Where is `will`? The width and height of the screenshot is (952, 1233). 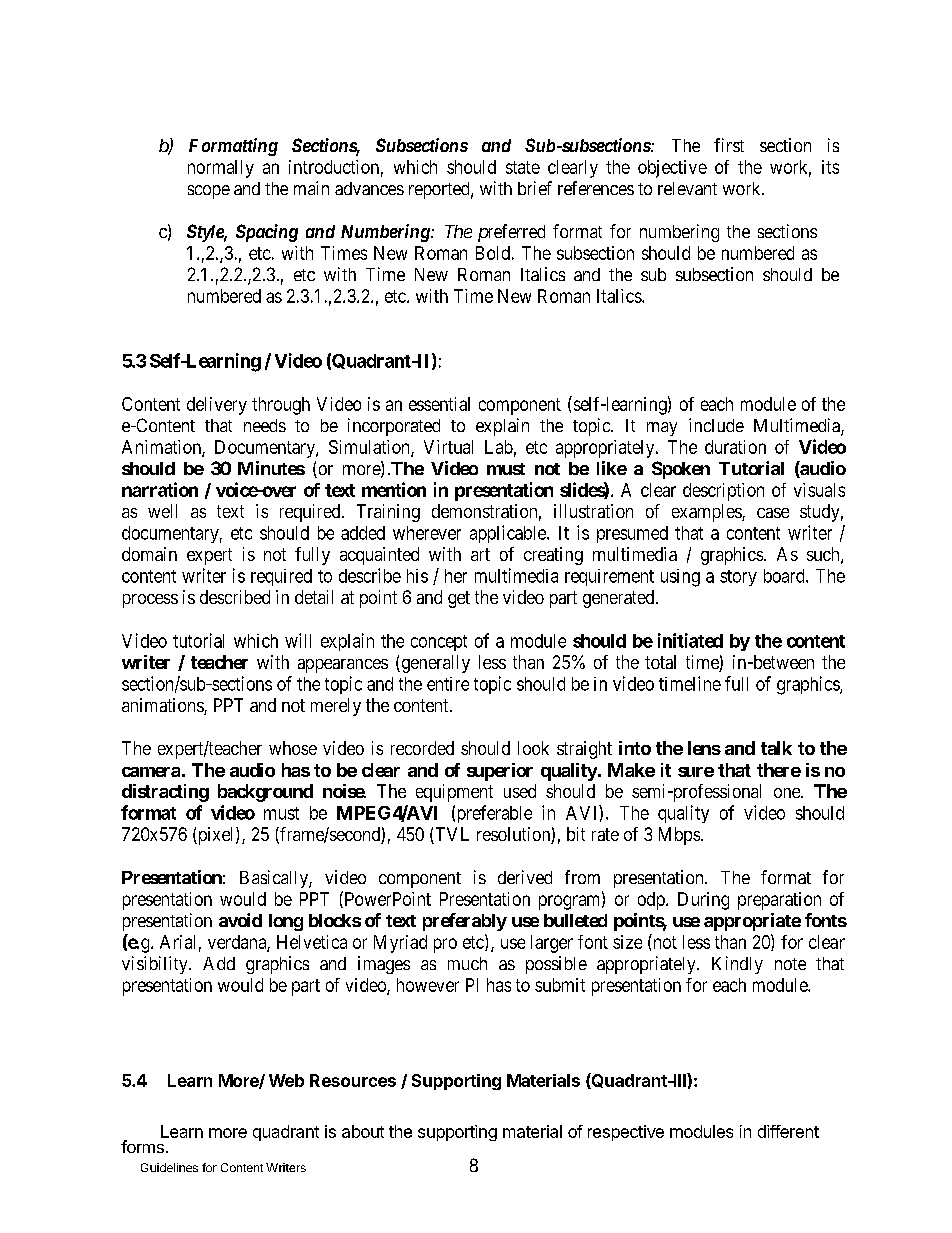 will is located at coordinates (298, 640).
